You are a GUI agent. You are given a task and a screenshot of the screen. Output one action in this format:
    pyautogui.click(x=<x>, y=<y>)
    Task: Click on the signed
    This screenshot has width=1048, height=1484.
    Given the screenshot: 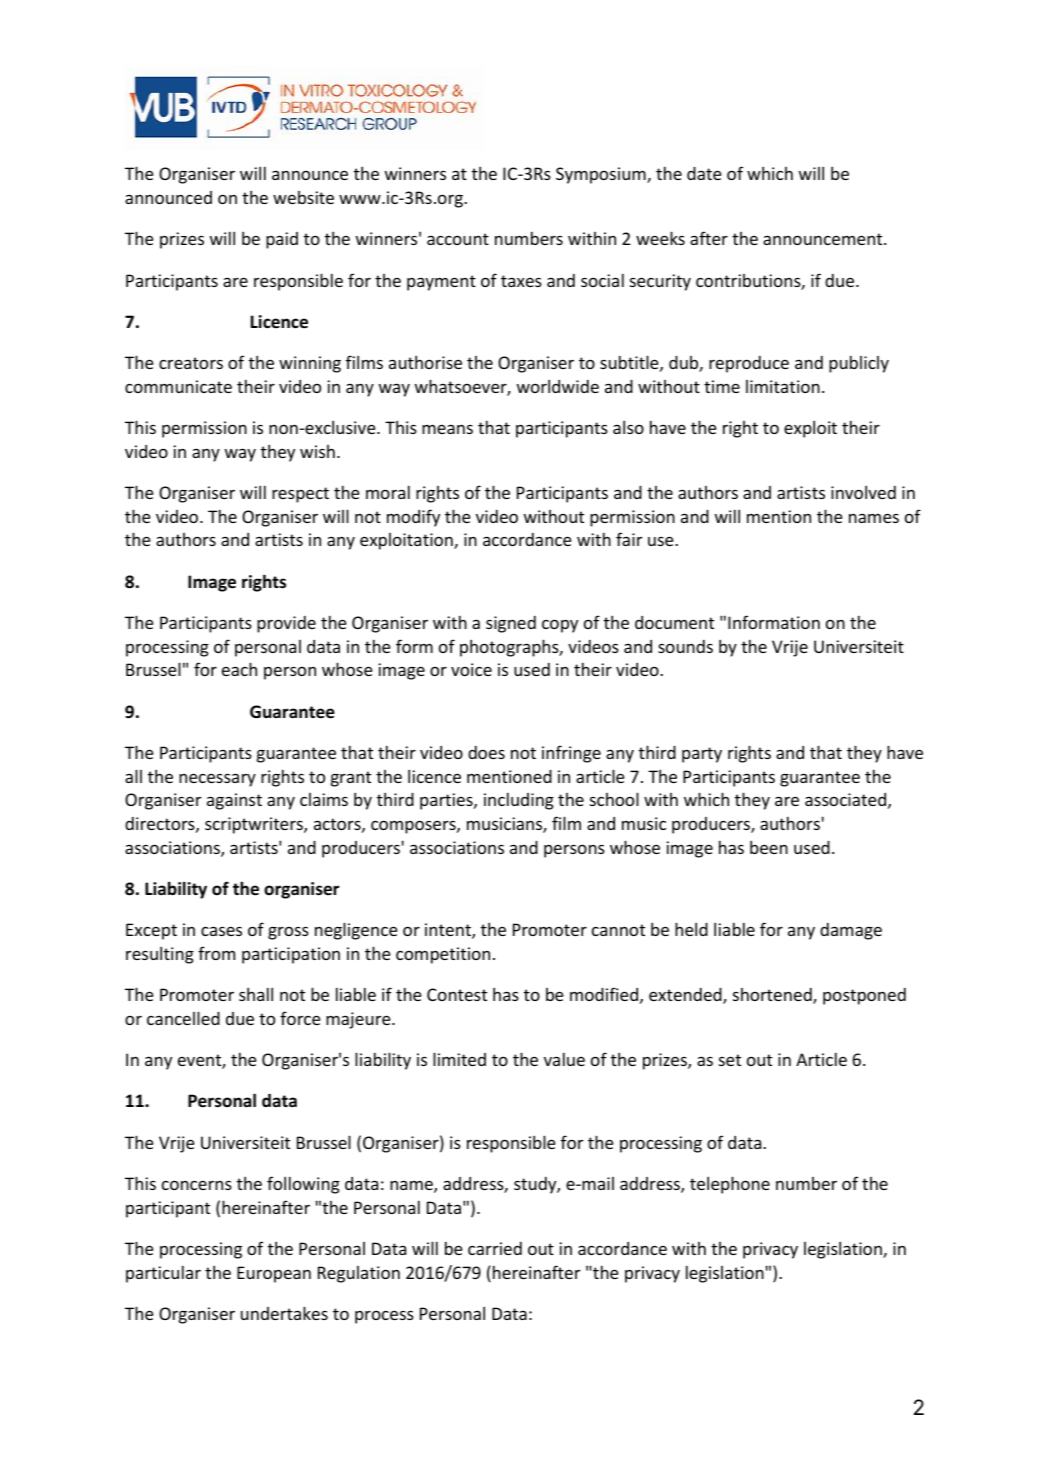 What is the action you would take?
    pyautogui.click(x=511, y=624)
